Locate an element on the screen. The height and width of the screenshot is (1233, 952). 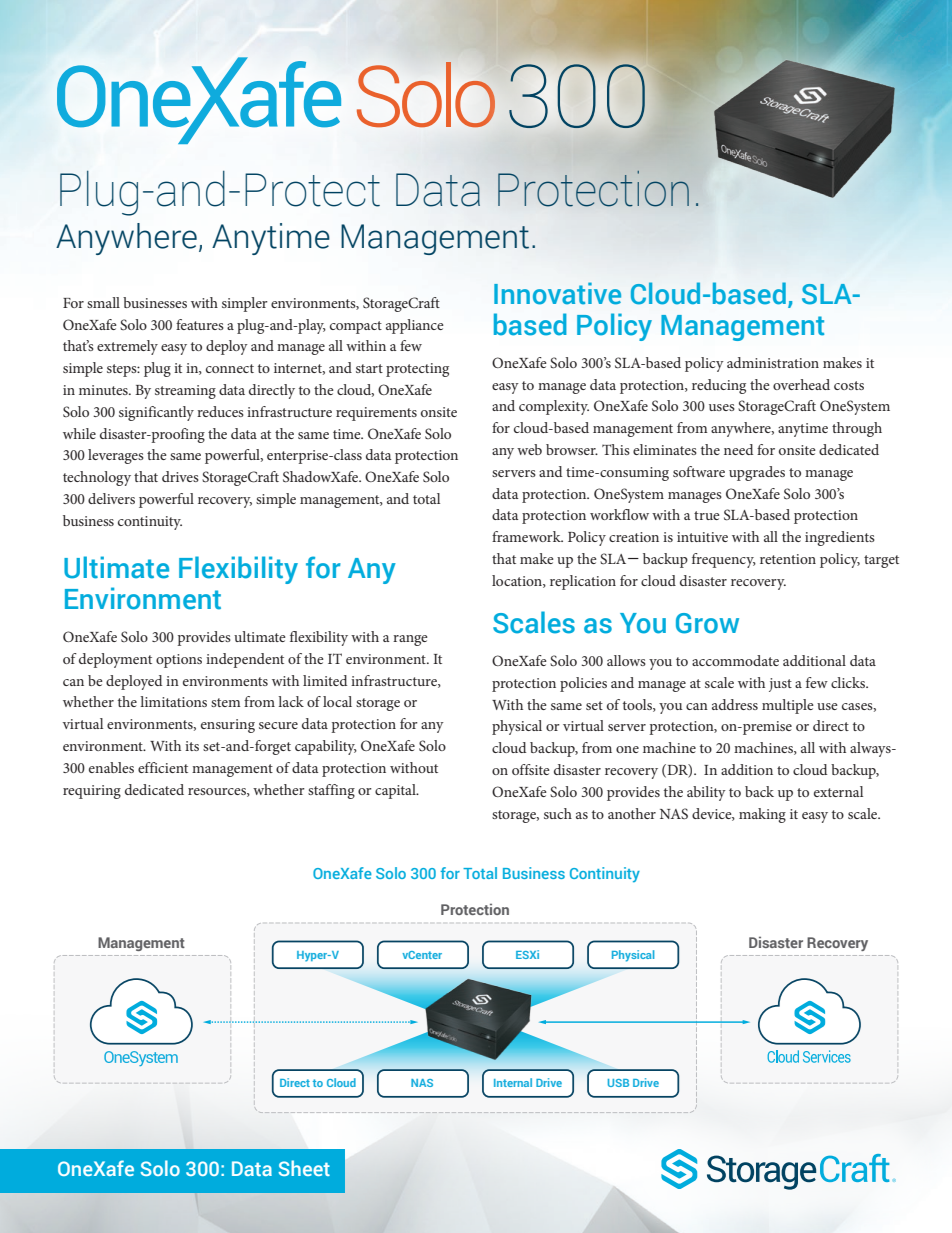
web is located at coordinates (529, 449).
